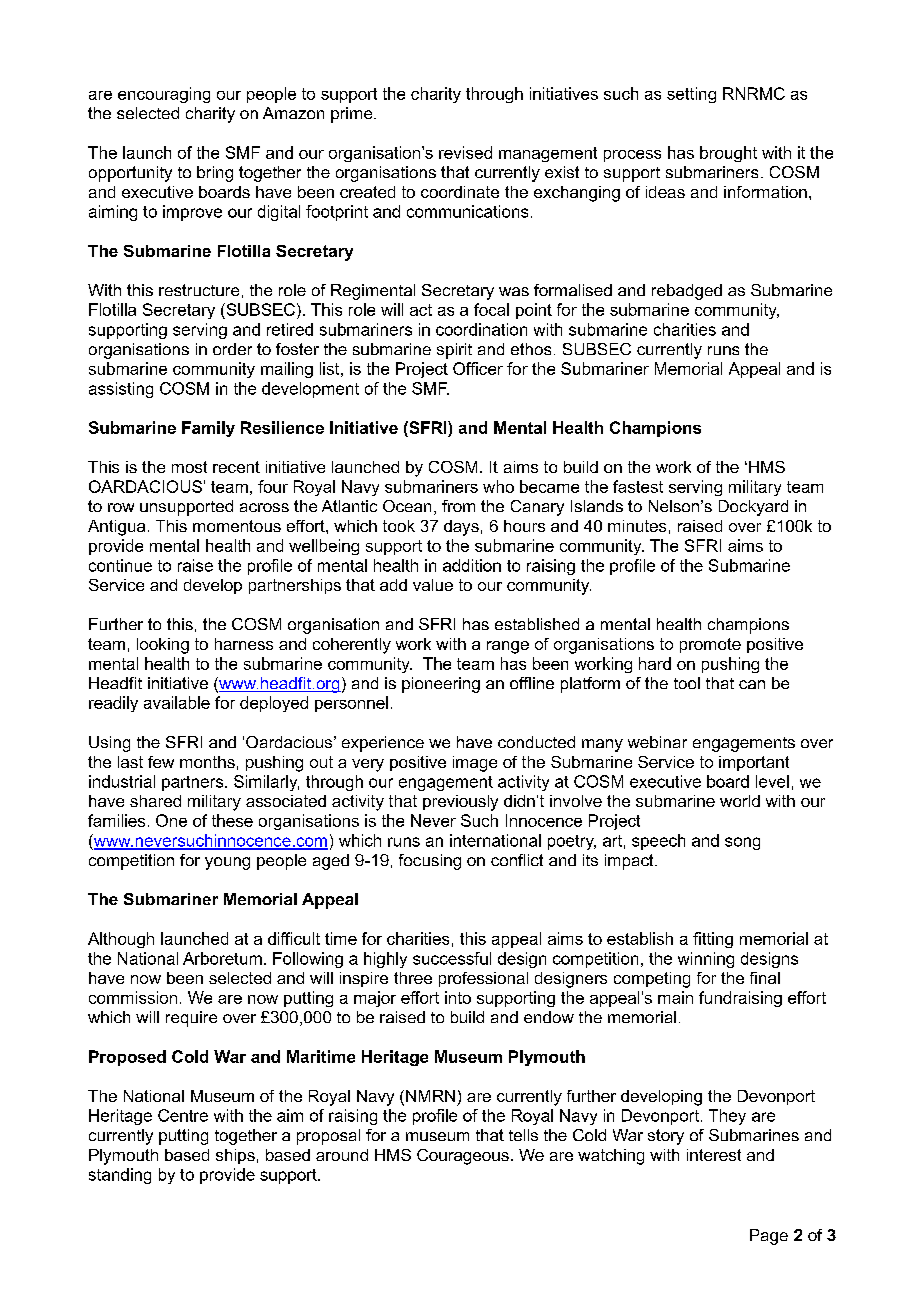 The image size is (924, 1308). Describe the element at coordinates (189, 467) in the document. I see `most` at that location.
